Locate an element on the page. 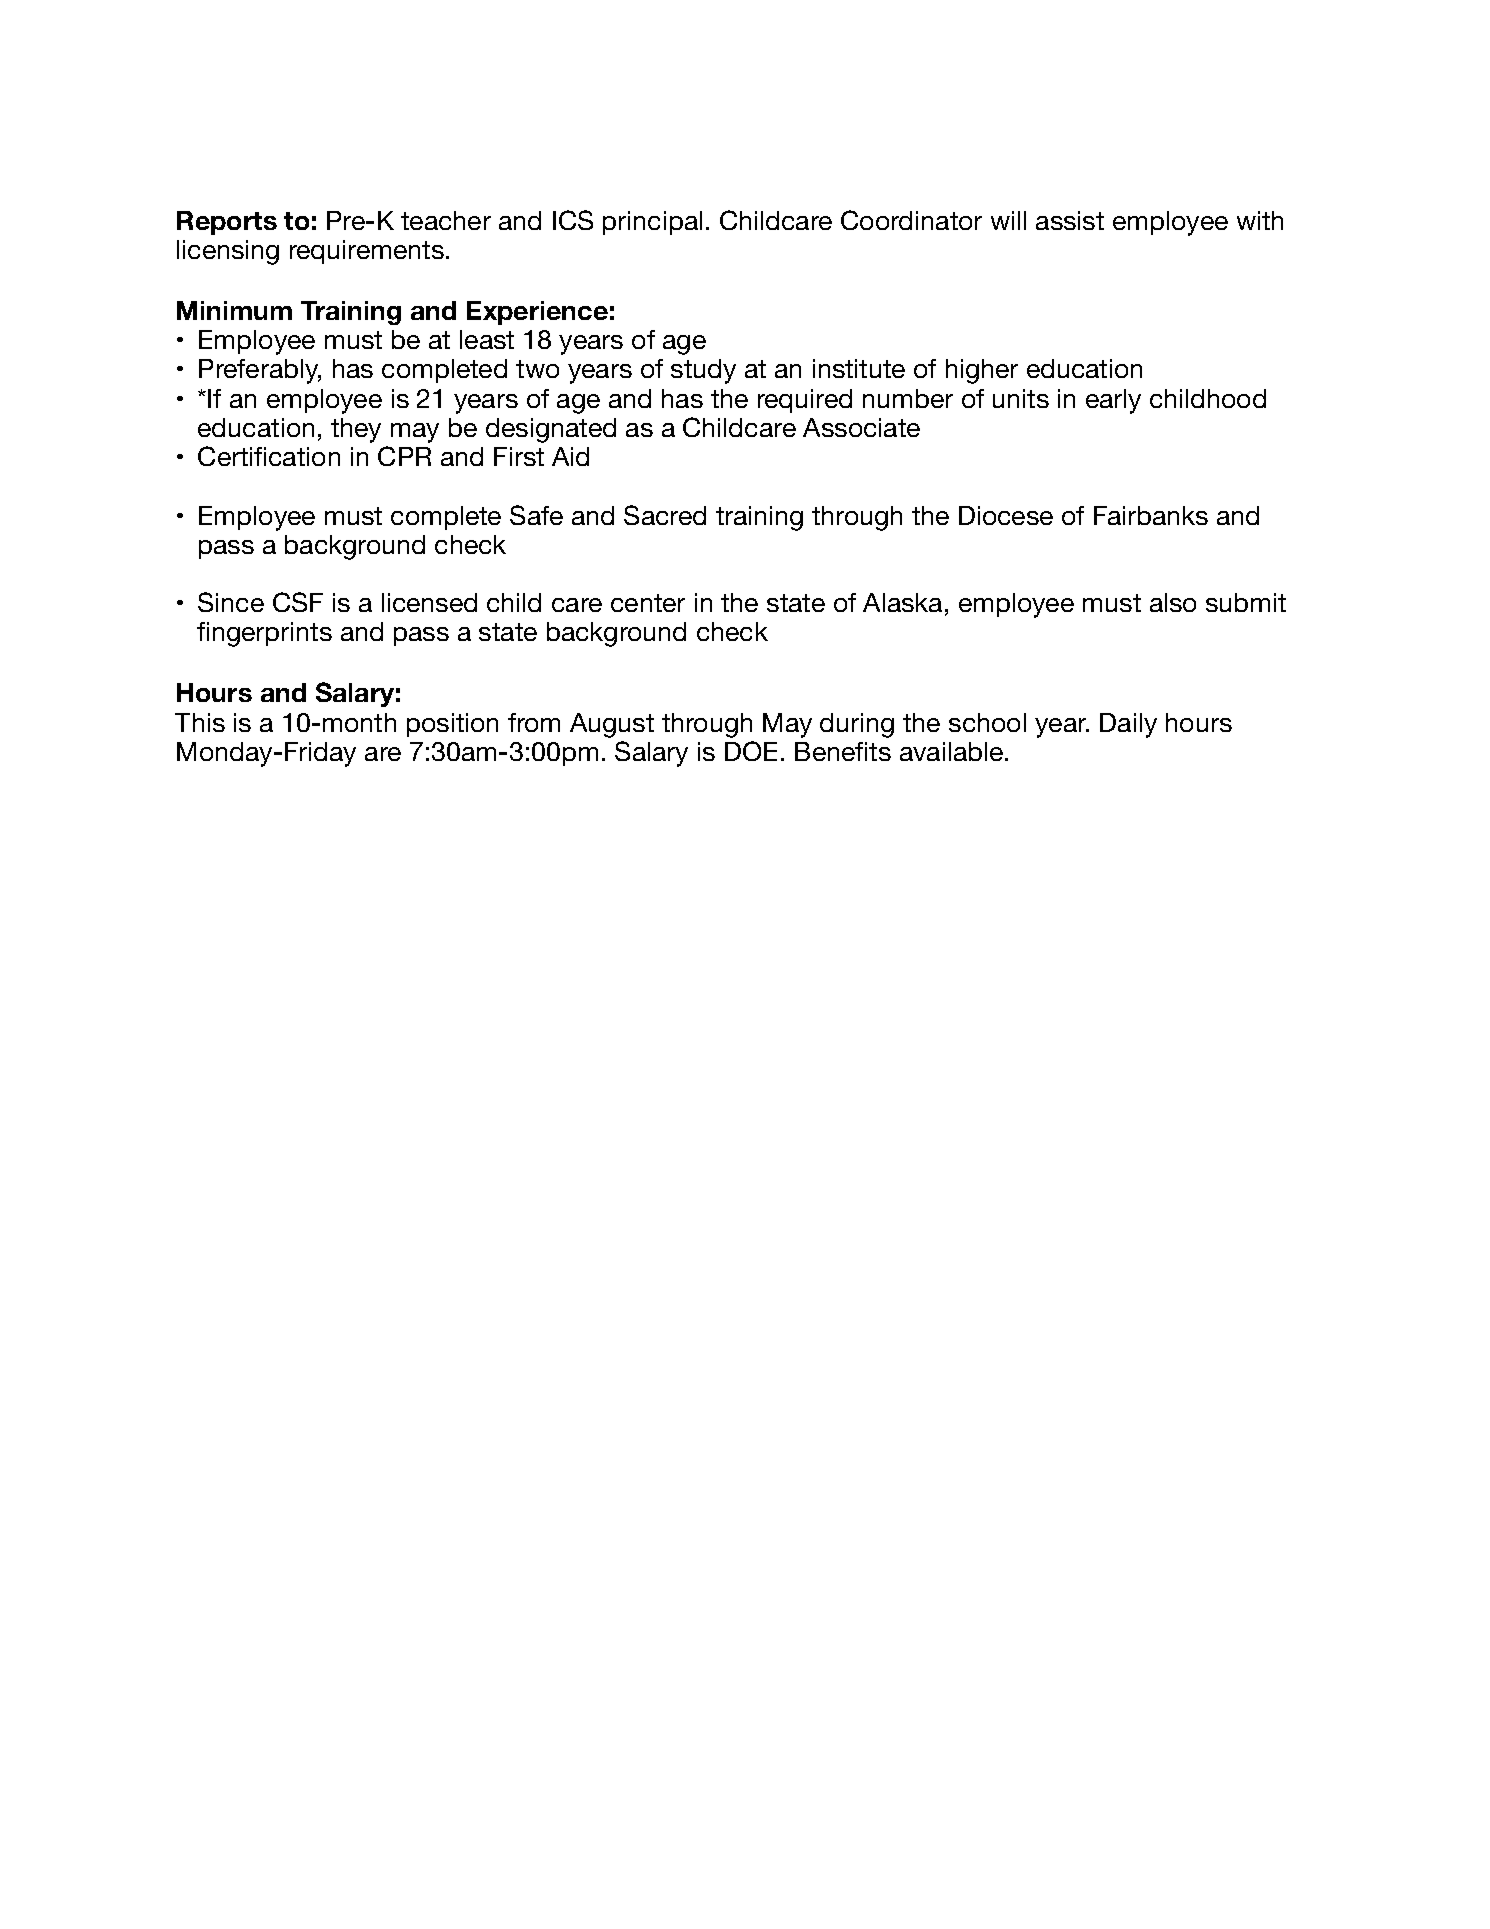 The width and height of the image is (1490, 1929). also is located at coordinates (1173, 602).
